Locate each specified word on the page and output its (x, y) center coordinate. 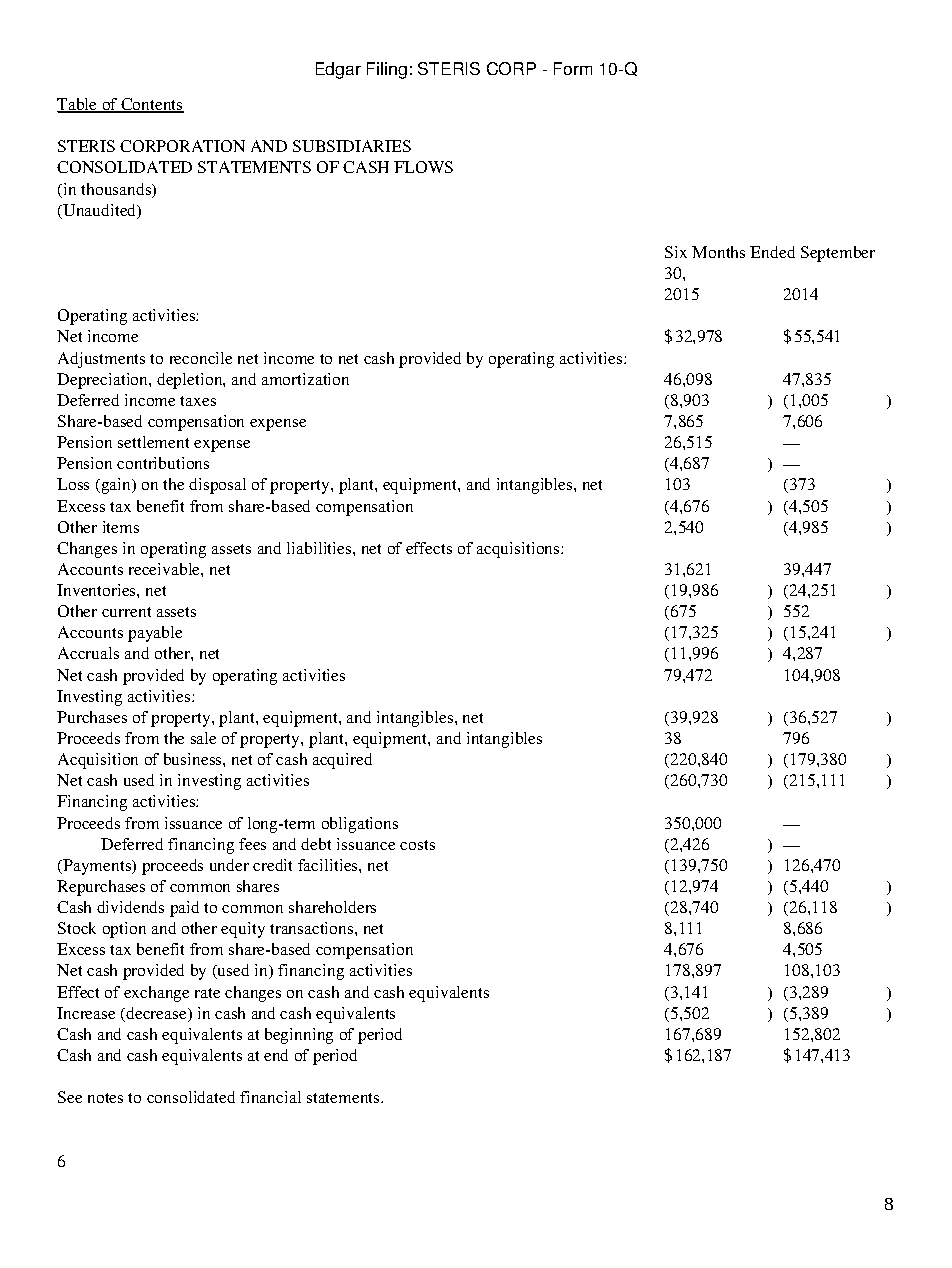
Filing (387, 70)
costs (417, 845)
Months (718, 252)
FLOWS (423, 167)
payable (155, 634)
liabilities (320, 548)
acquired (342, 761)
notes (105, 1098)
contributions (163, 463)
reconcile (201, 358)
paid (184, 909)
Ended (772, 252)
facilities (329, 865)
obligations (360, 825)
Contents (151, 105)
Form (573, 68)
